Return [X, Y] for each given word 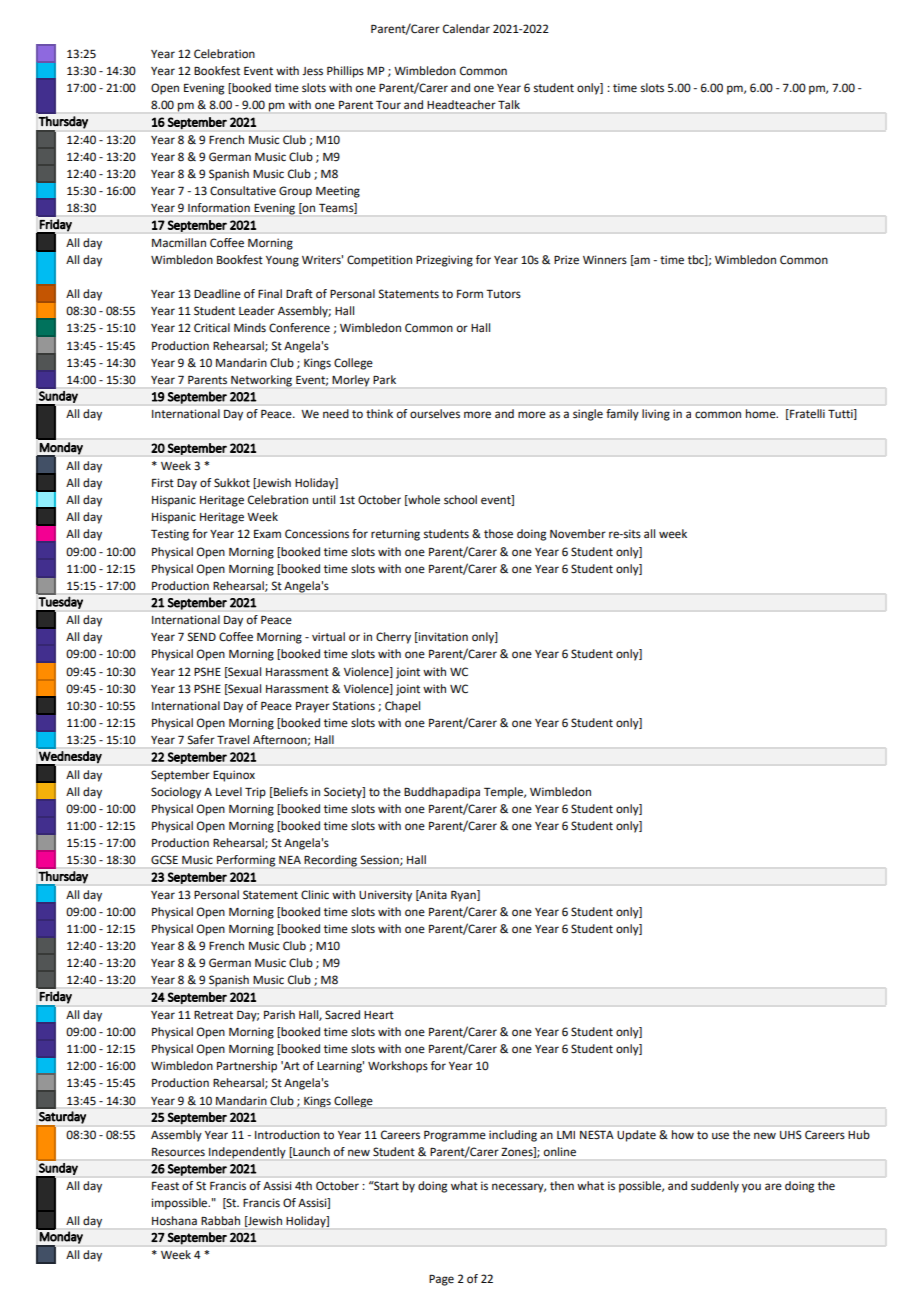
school [460, 500]
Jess [312, 71]
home [762, 414]
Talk [509, 104]
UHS [791, 1134]
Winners [605, 260]
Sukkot [232, 483]
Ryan [464, 896]
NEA [290, 860]
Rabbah [220, 1220]
